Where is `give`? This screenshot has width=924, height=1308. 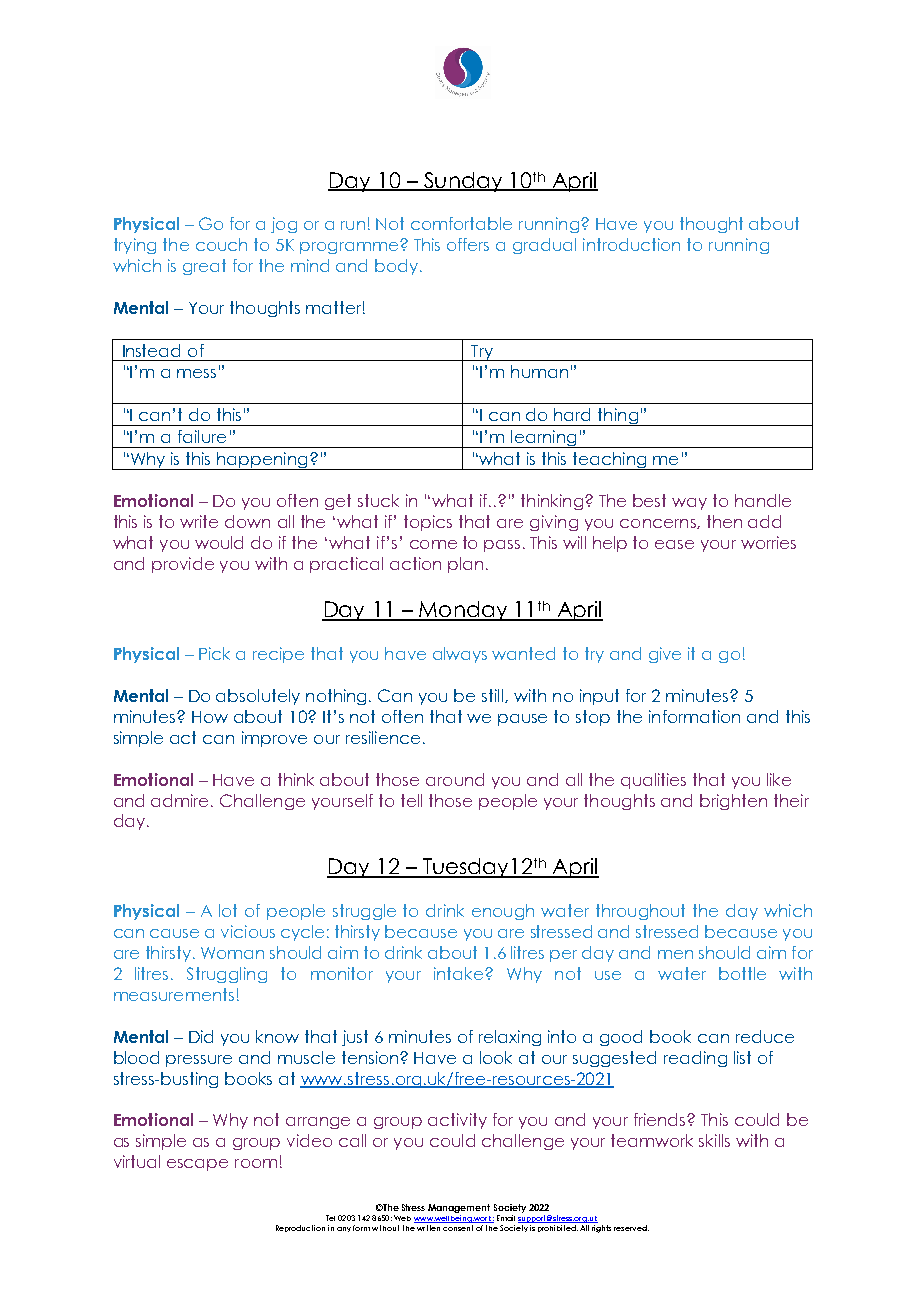
give is located at coordinates (665, 655).
